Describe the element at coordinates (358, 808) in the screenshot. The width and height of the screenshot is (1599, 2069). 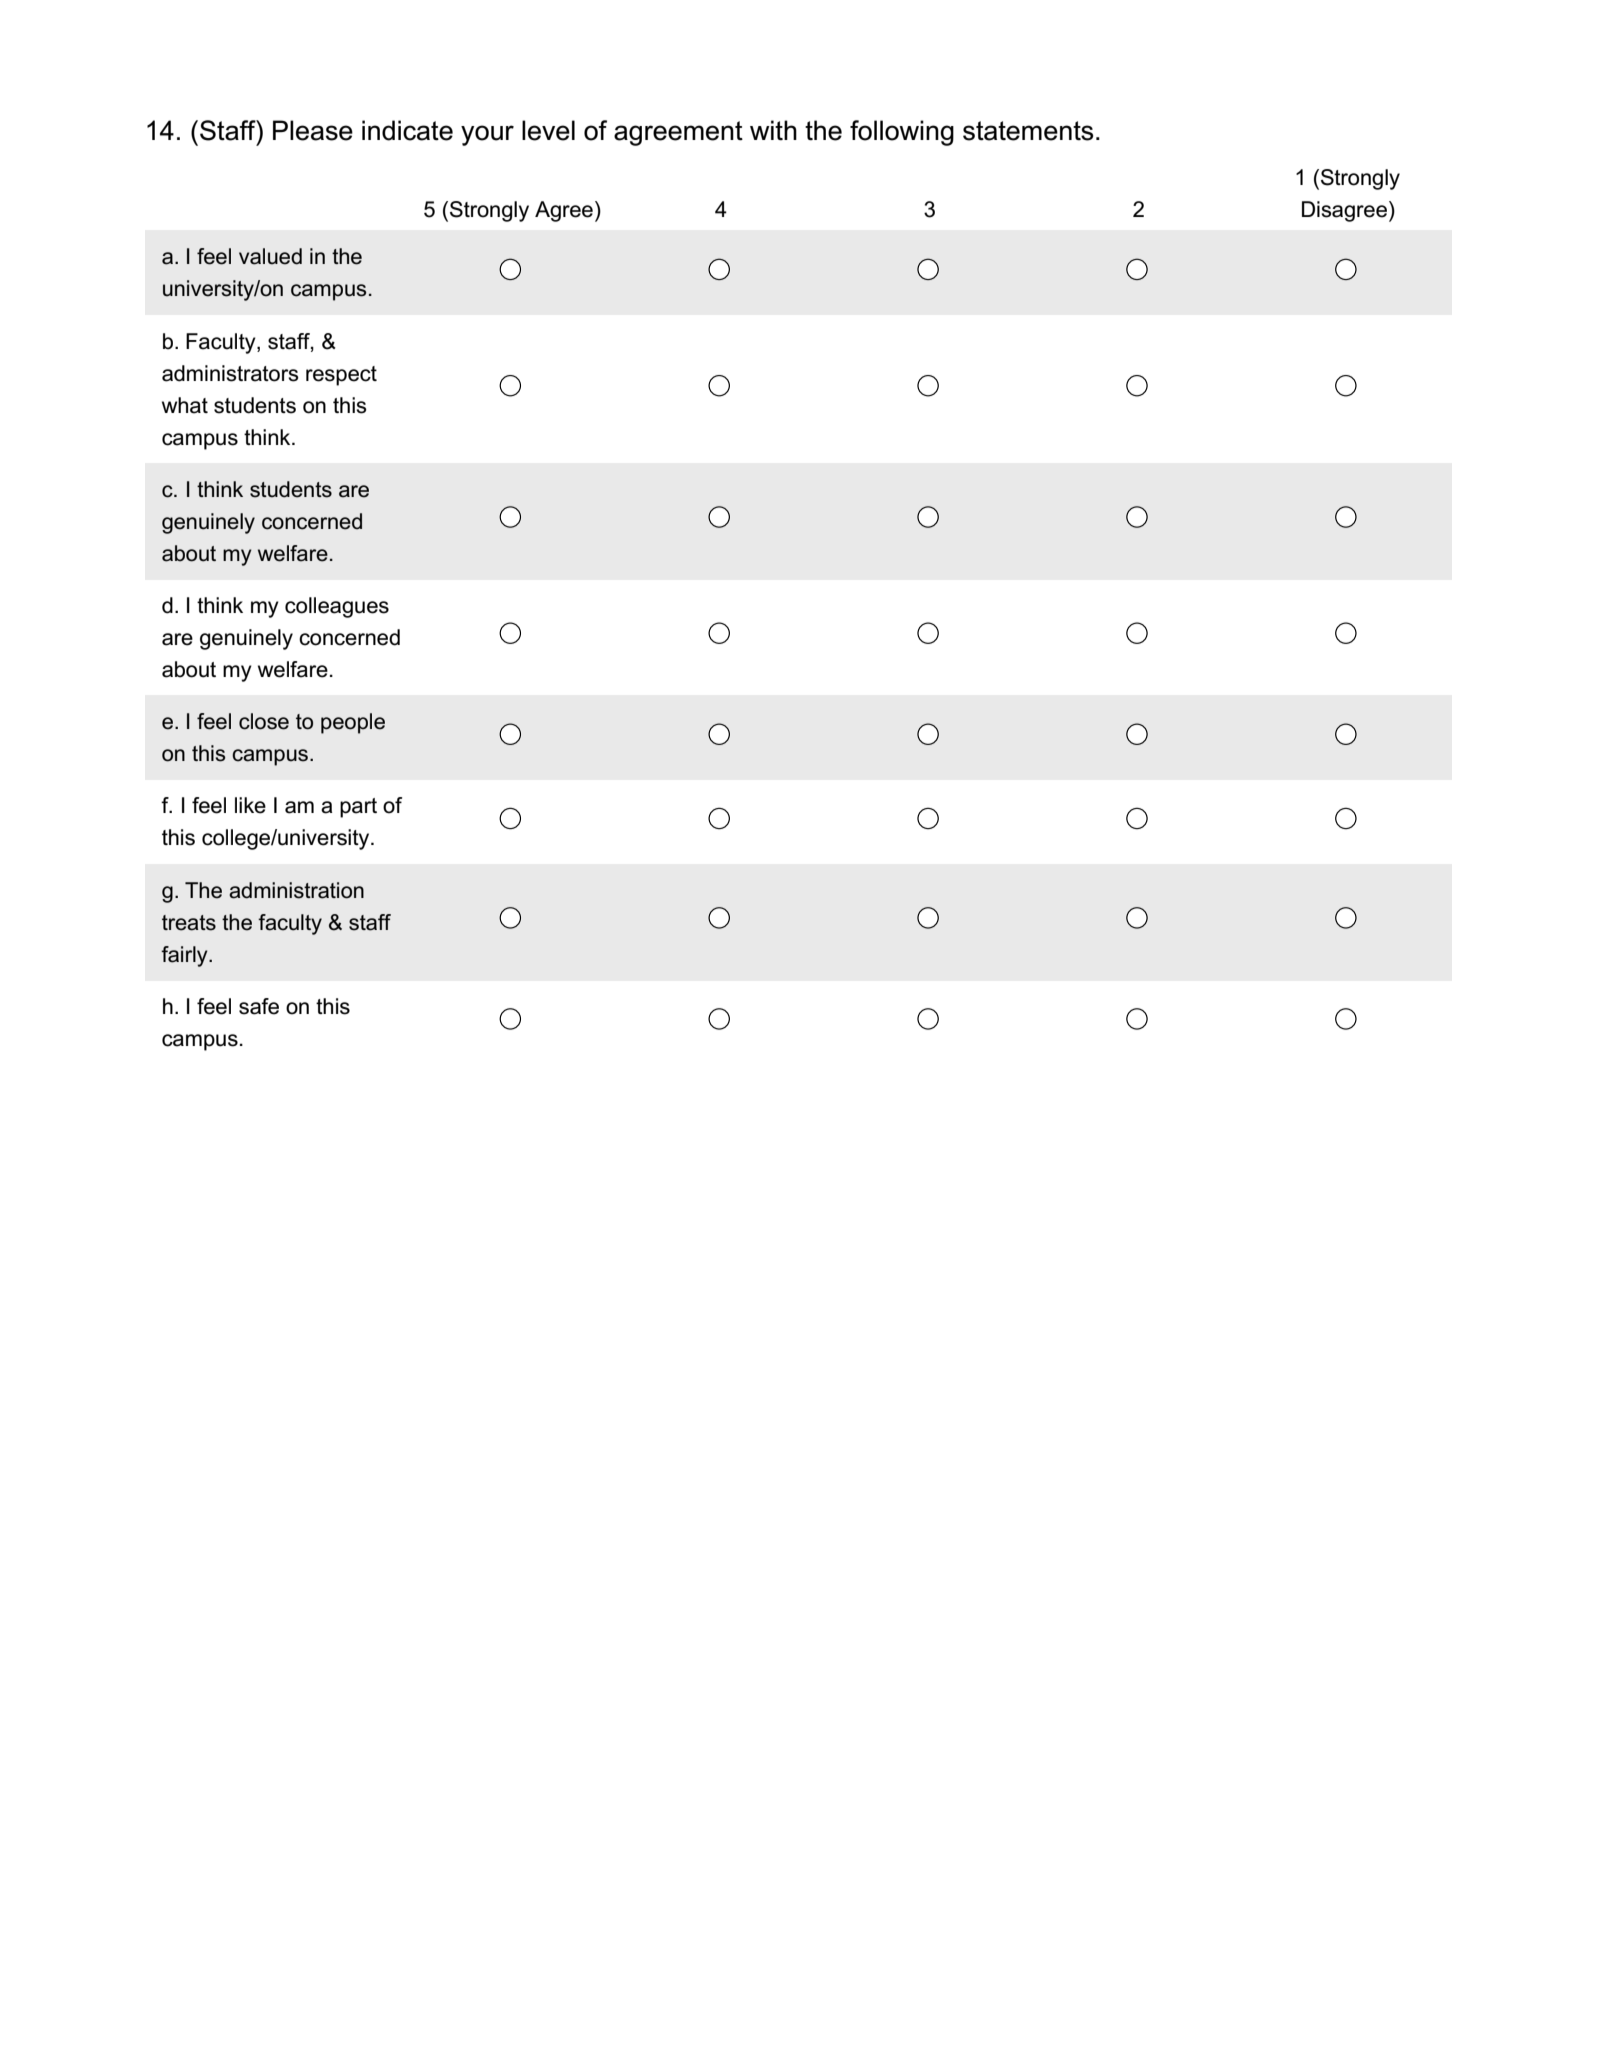
I see `part` at that location.
